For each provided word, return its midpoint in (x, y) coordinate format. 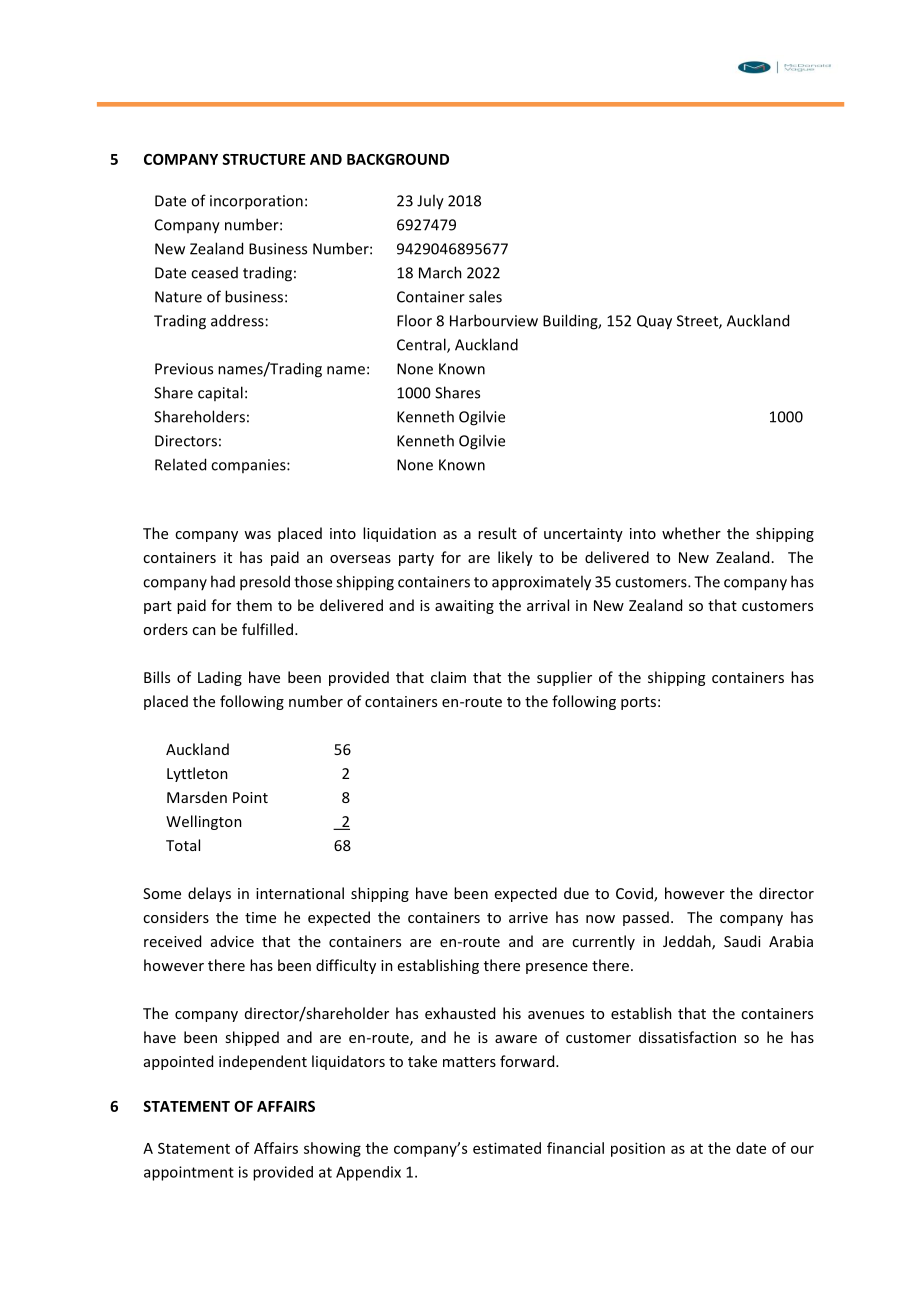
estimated (507, 1148)
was (257, 535)
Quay (654, 322)
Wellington (204, 822)
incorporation (256, 202)
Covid (635, 894)
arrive (528, 917)
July (430, 202)
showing (332, 1149)
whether (691, 533)
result (497, 533)
